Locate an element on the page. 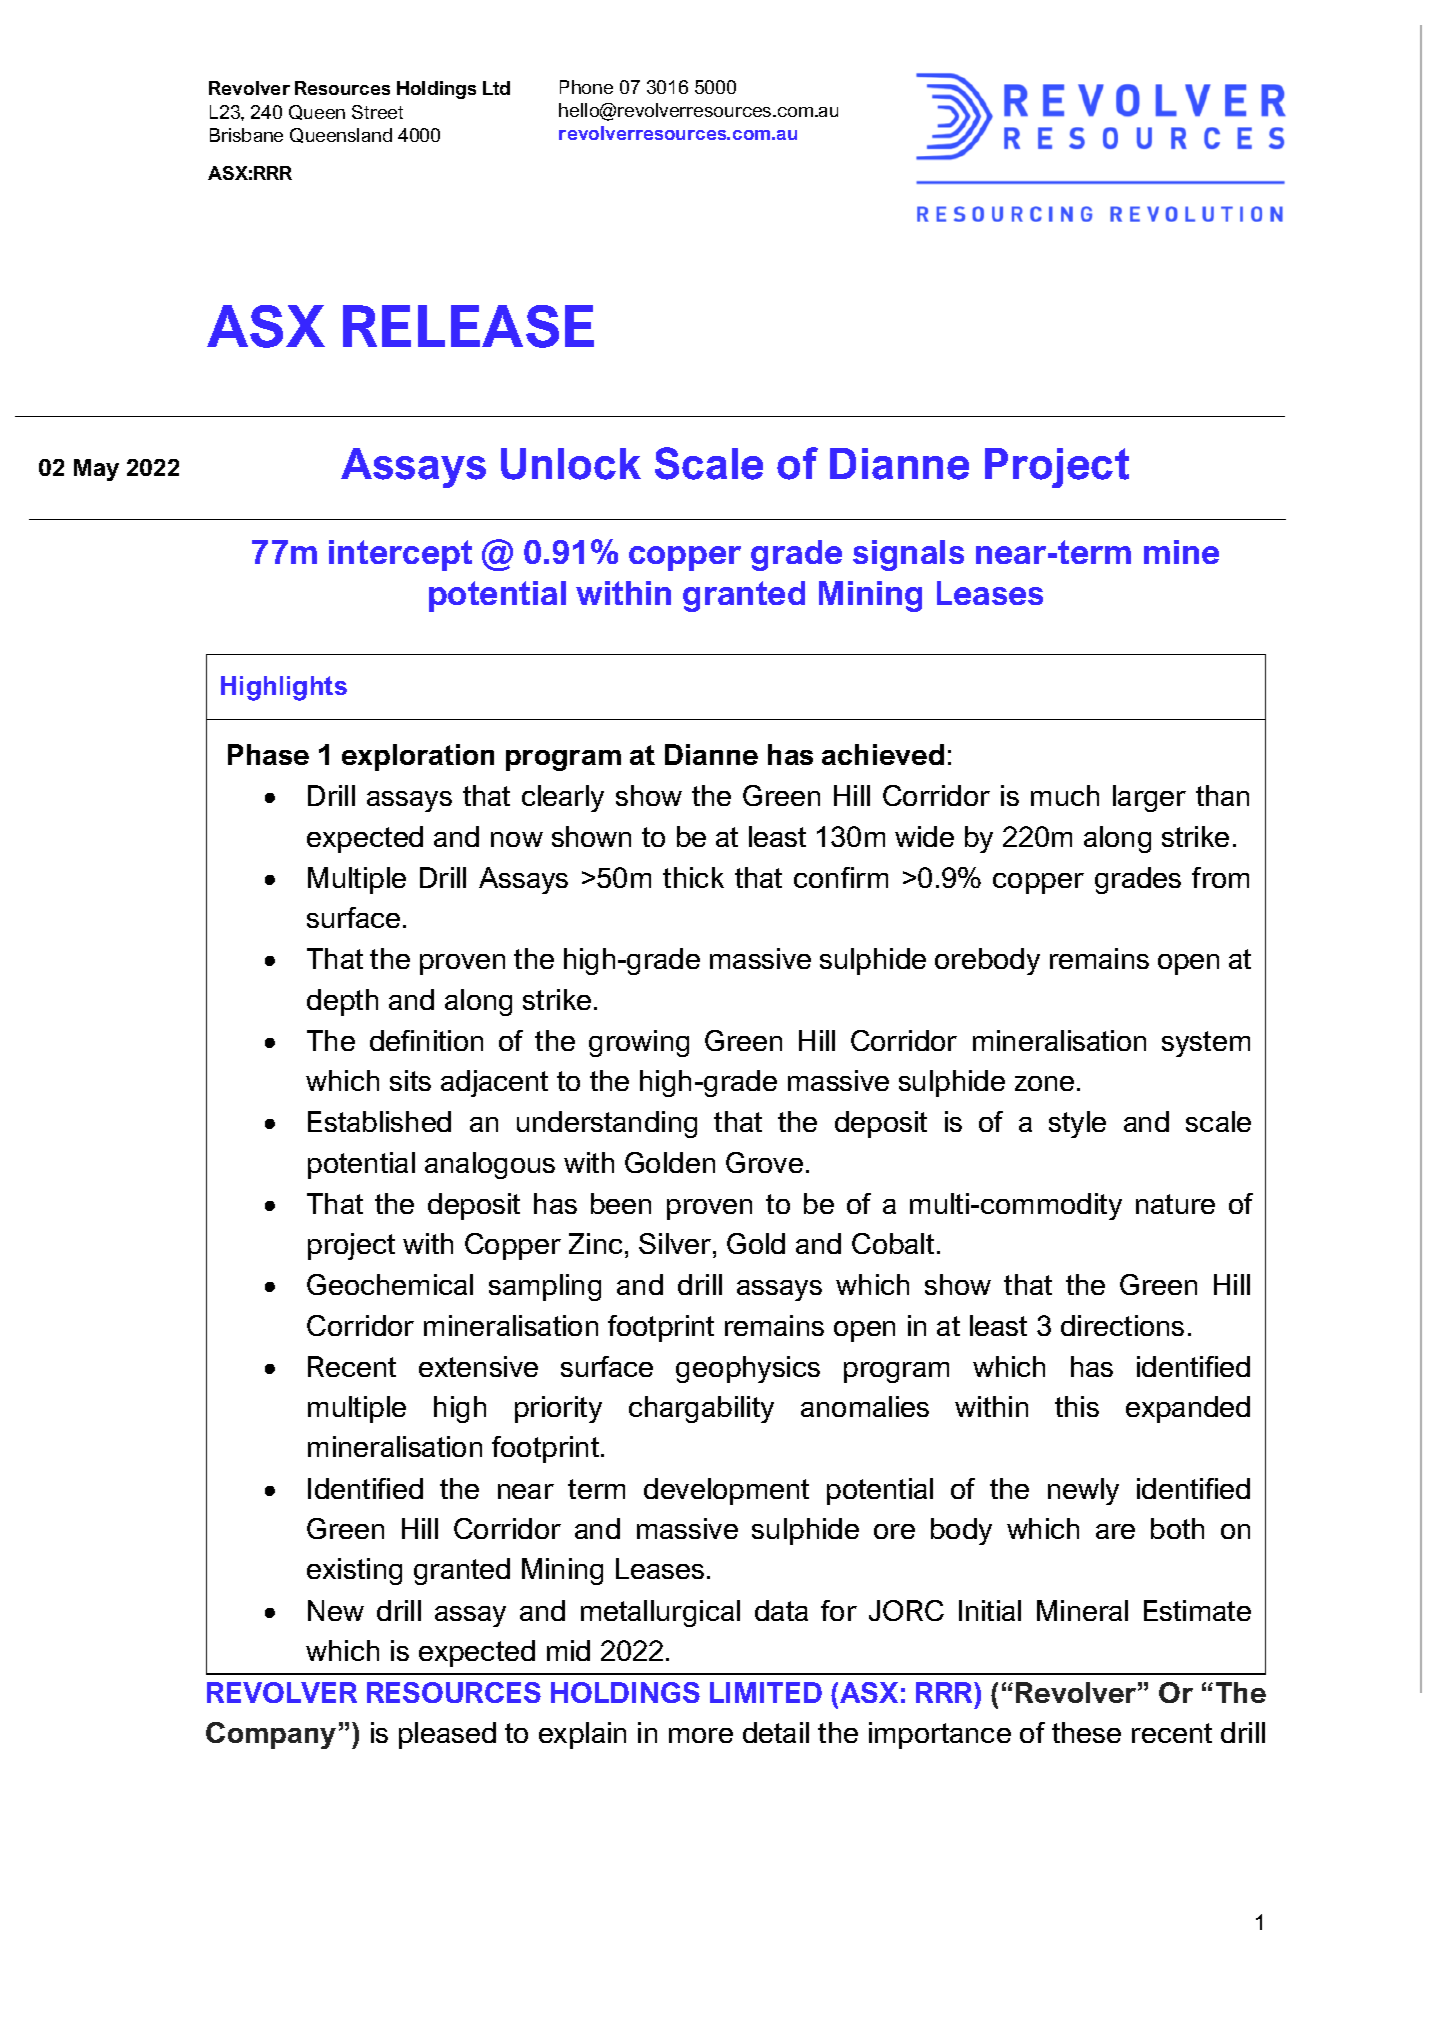 This document has height=2038, width=1440. Phone is located at coordinates (586, 87).
